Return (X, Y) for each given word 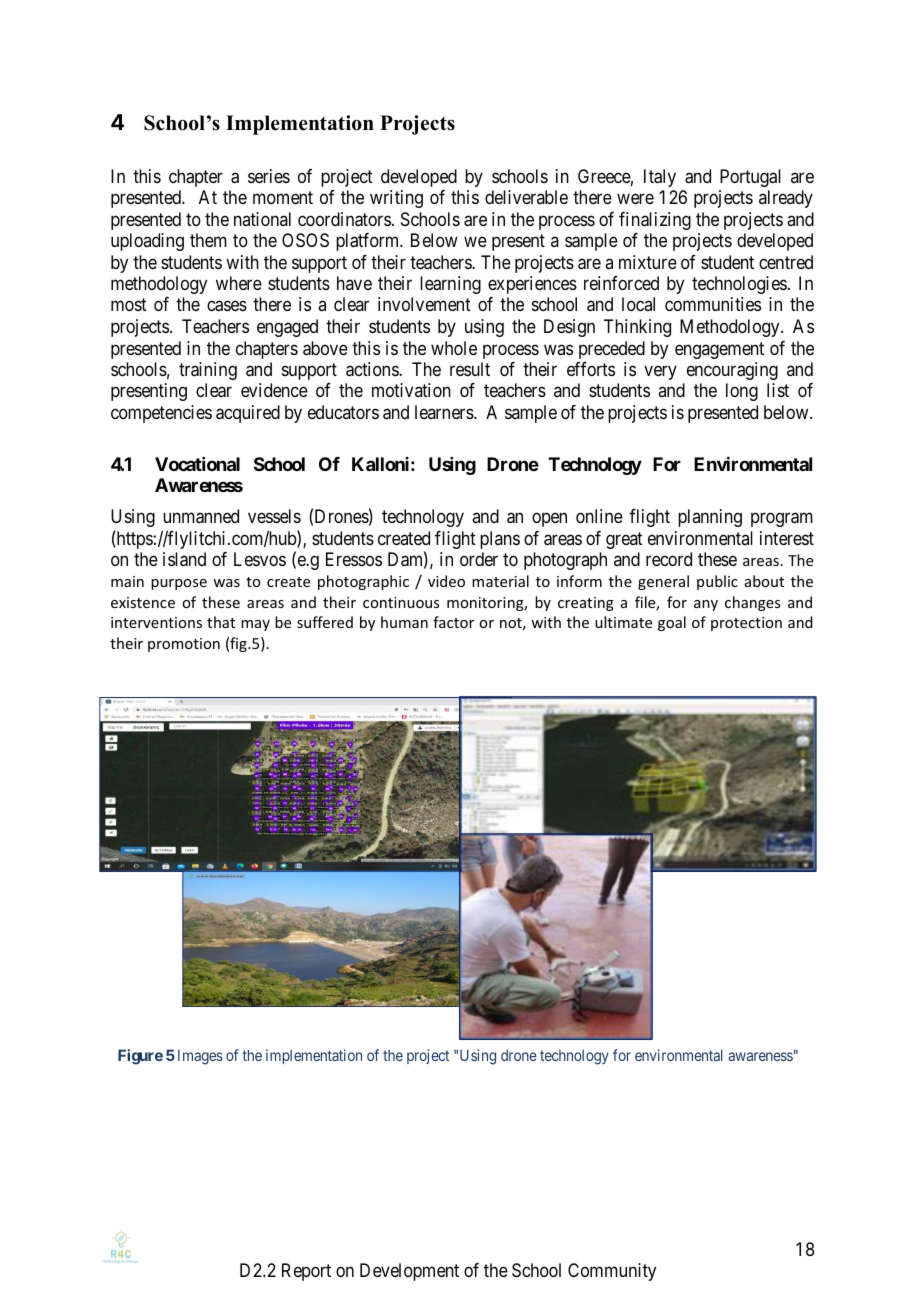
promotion (184, 645)
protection (746, 624)
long (742, 392)
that (221, 622)
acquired (248, 414)
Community (612, 1272)
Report (306, 1272)
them (208, 240)
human (404, 622)
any (706, 605)
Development (409, 1272)
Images (200, 1057)
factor (453, 622)
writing (396, 199)
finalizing (655, 221)
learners (445, 412)
